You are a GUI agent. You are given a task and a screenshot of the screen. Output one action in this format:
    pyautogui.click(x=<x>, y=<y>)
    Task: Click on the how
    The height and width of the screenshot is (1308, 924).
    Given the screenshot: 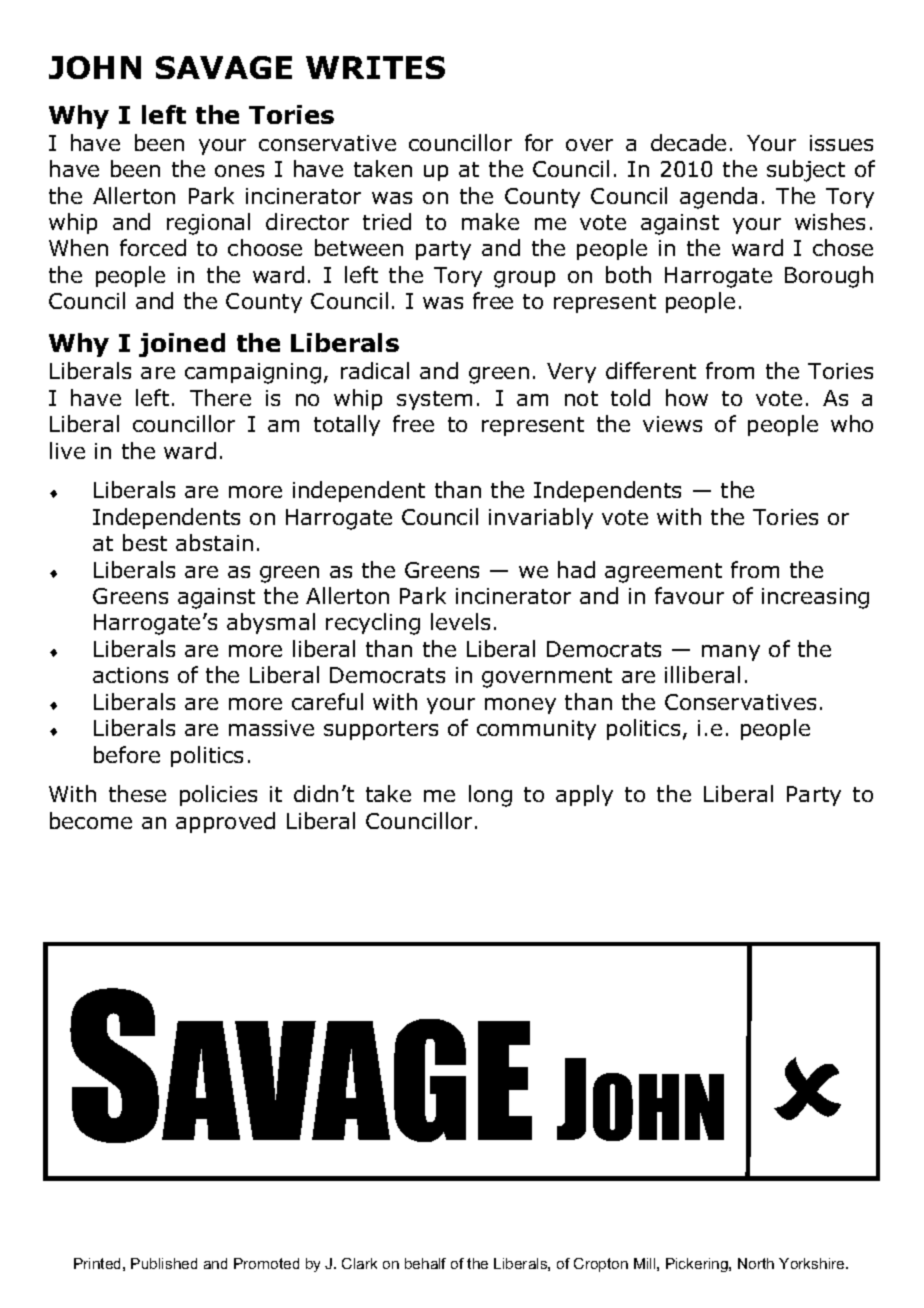 What is the action you would take?
    pyautogui.click(x=687, y=397)
